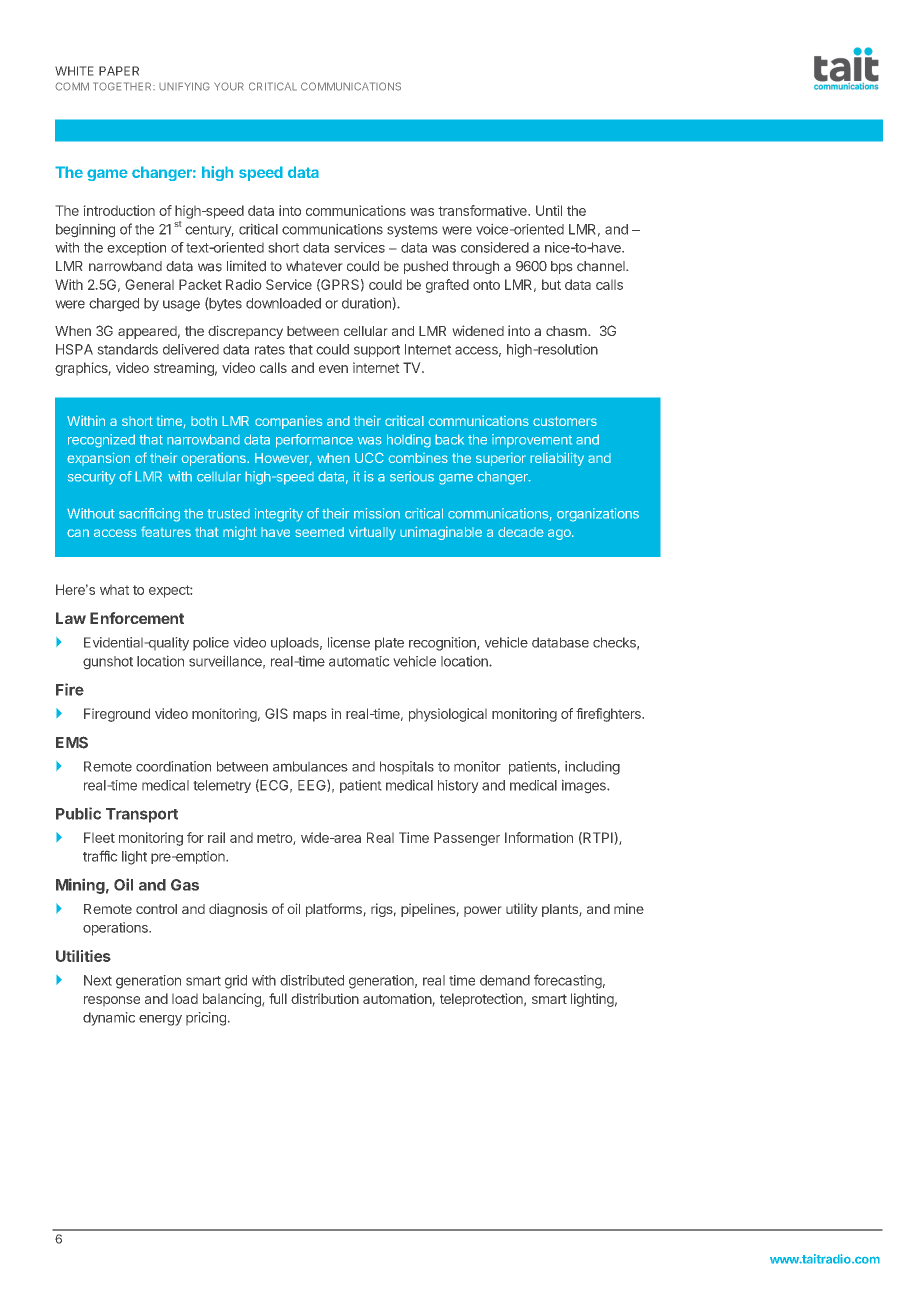 The image size is (924, 1308). Describe the element at coordinates (566, 331) in the screenshot. I see `chasm` at that location.
